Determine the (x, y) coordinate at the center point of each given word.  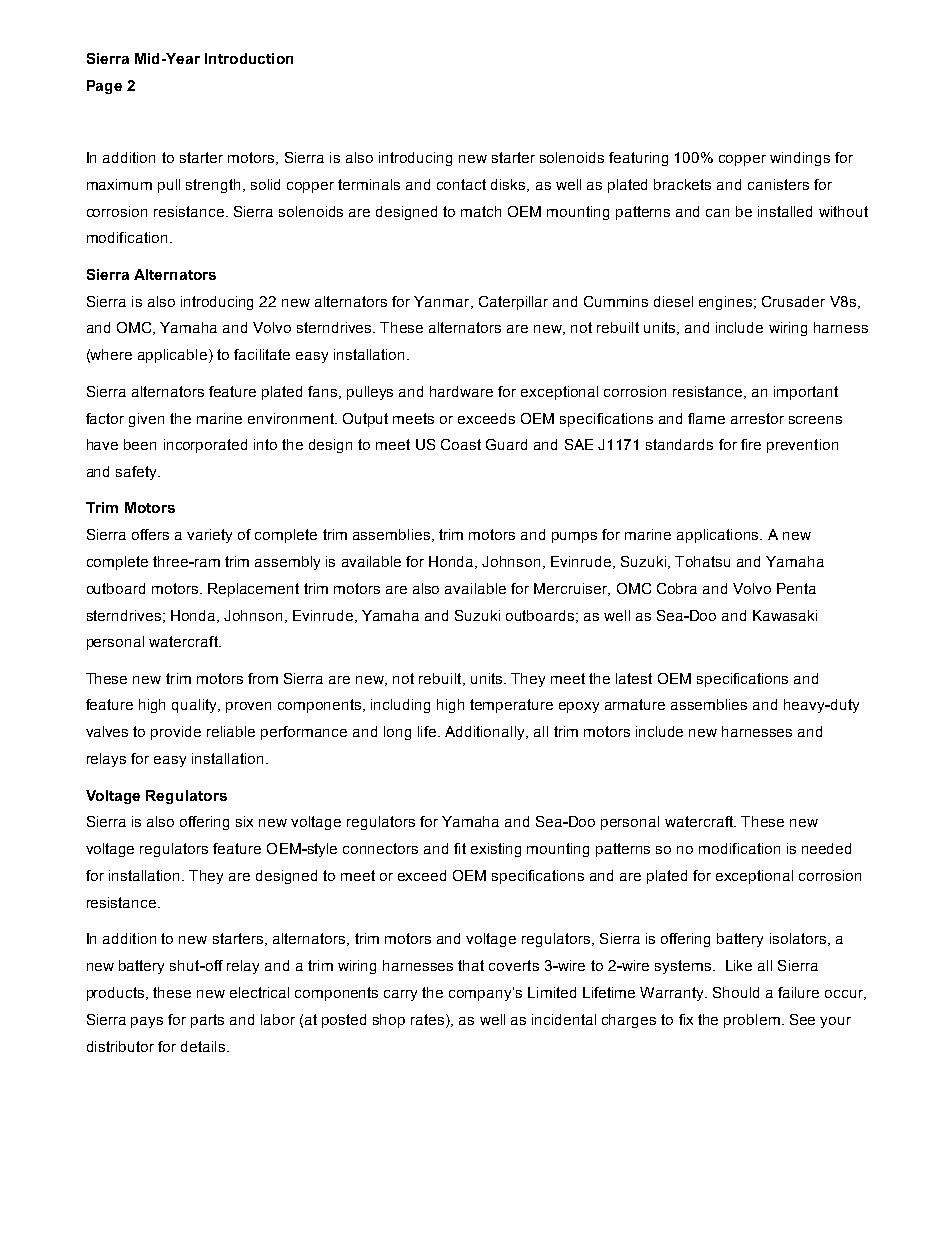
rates (429, 1019)
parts (207, 1021)
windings (800, 159)
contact (461, 184)
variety (209, 536)
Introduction (249, 58)
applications (719, 536)
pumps (574, 537)
